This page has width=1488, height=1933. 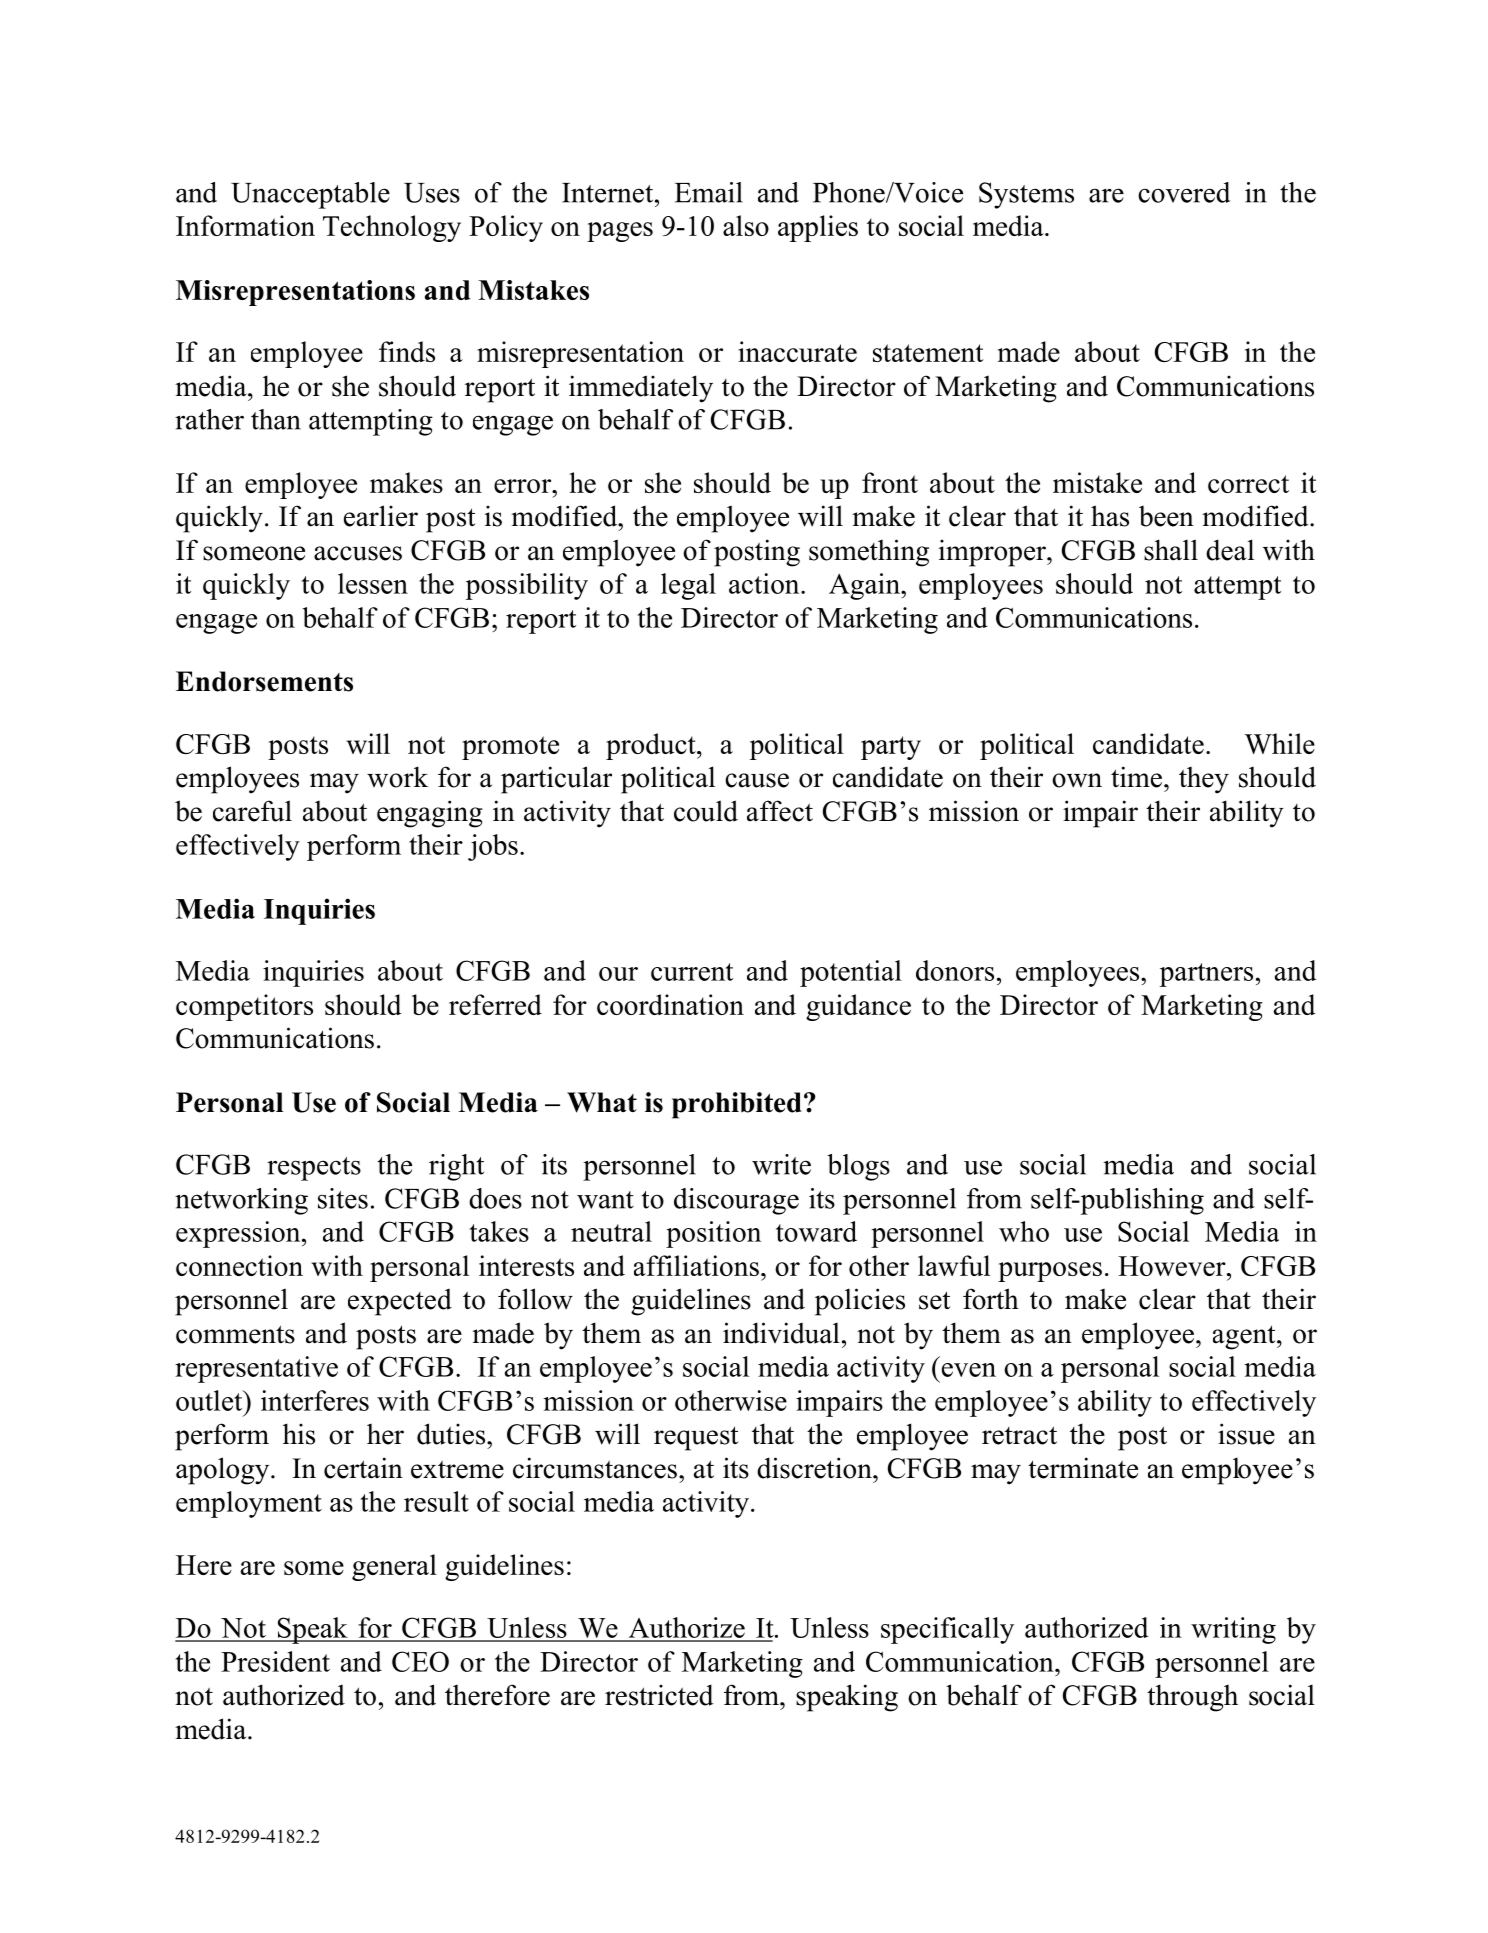 I want to click on covered, so click(x=1184, y=192).
